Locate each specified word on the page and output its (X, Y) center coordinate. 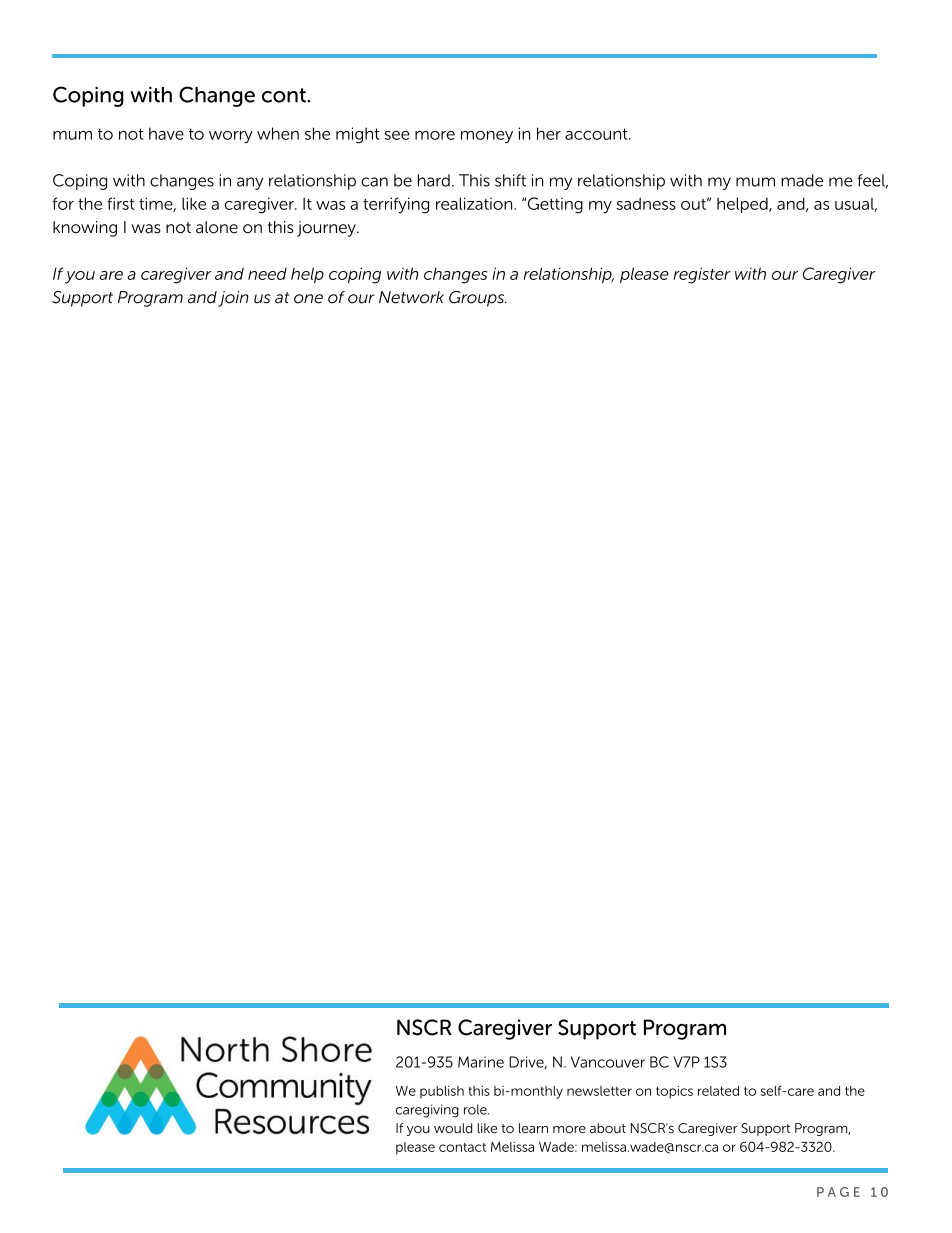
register (702, 275)
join (233, 299)
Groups (478, 299)
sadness (646, 203)
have (166, 133)
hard (434, 180)
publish (442, 1092)
